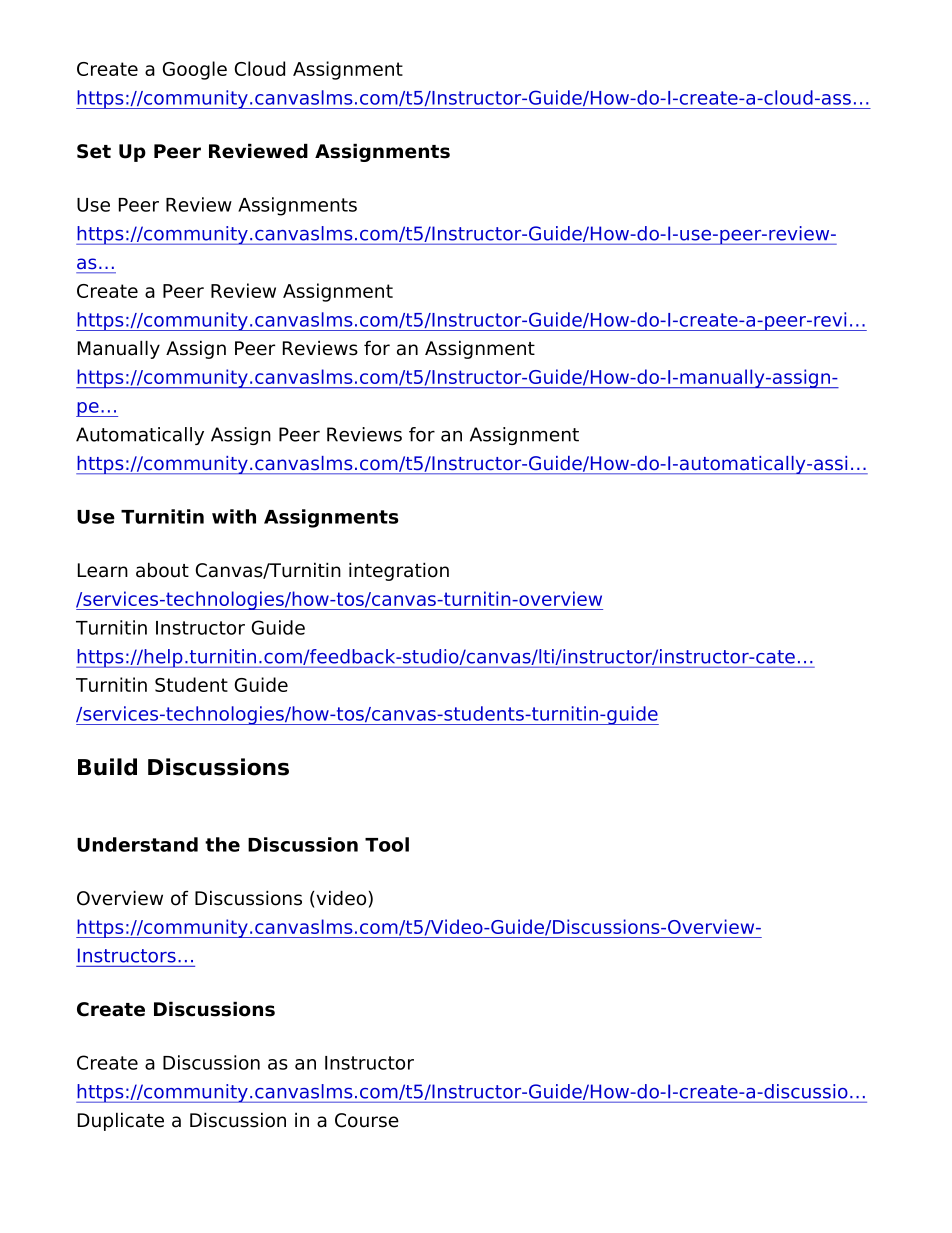 The height and width of the document is (1233, 952). Describe the element at coordinates (367, 1120) in the document. I see `Course` at that location.
